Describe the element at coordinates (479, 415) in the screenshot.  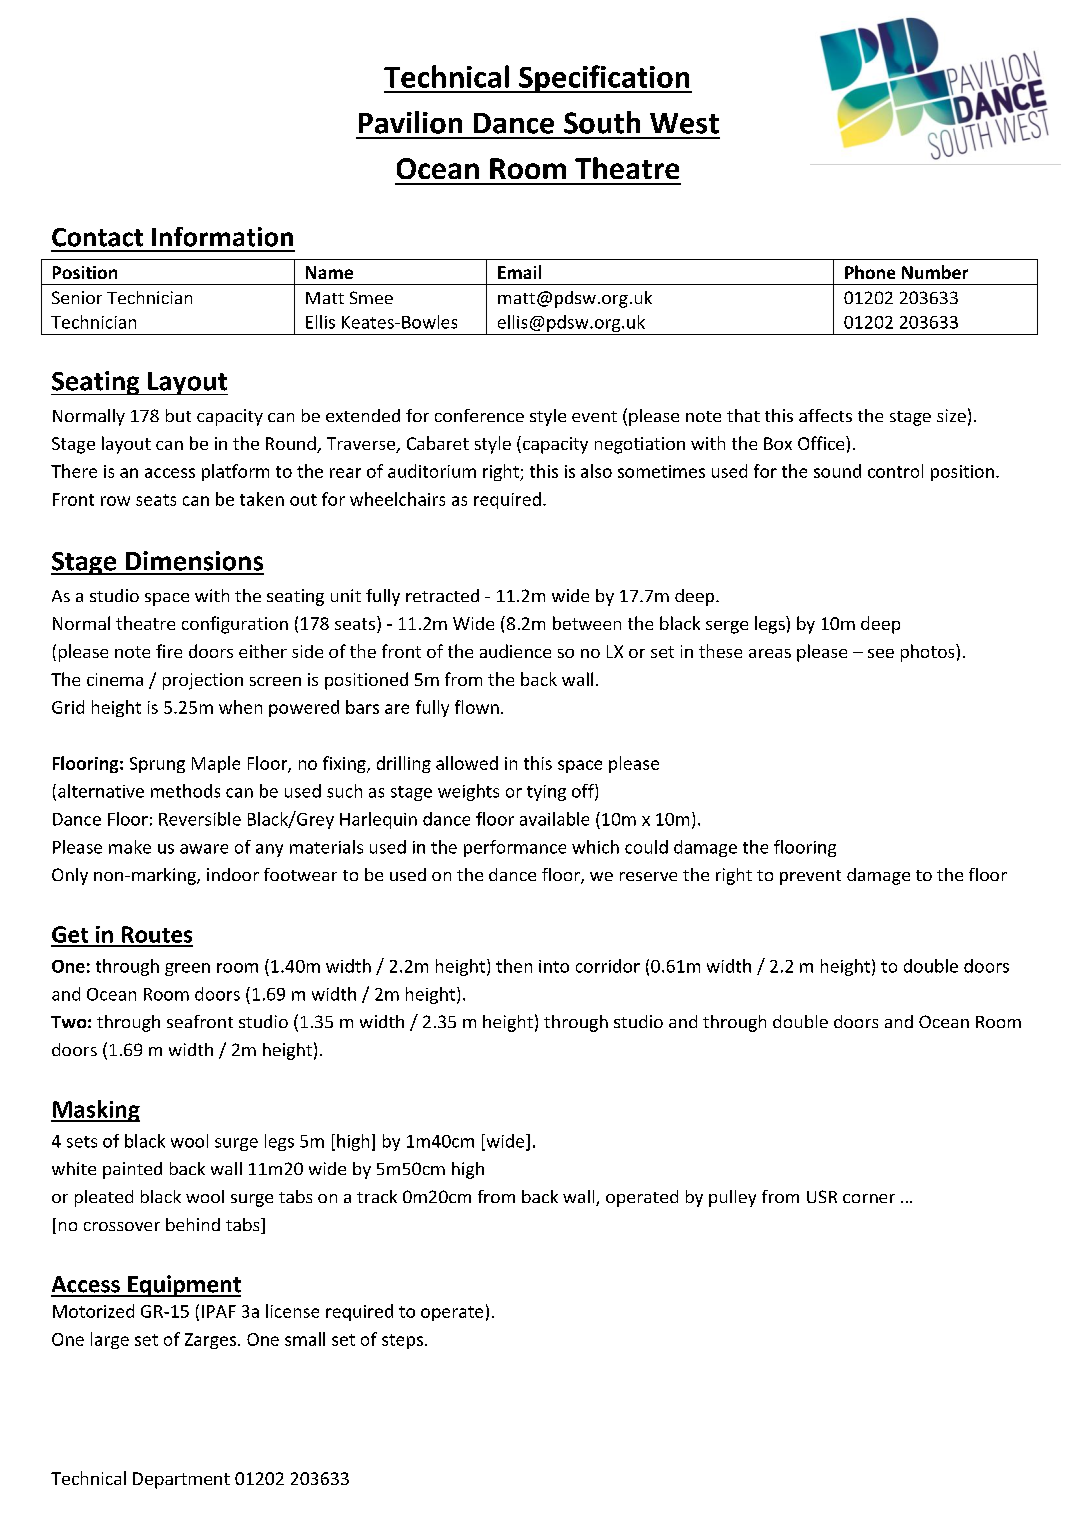
I see `conference` at that location.
